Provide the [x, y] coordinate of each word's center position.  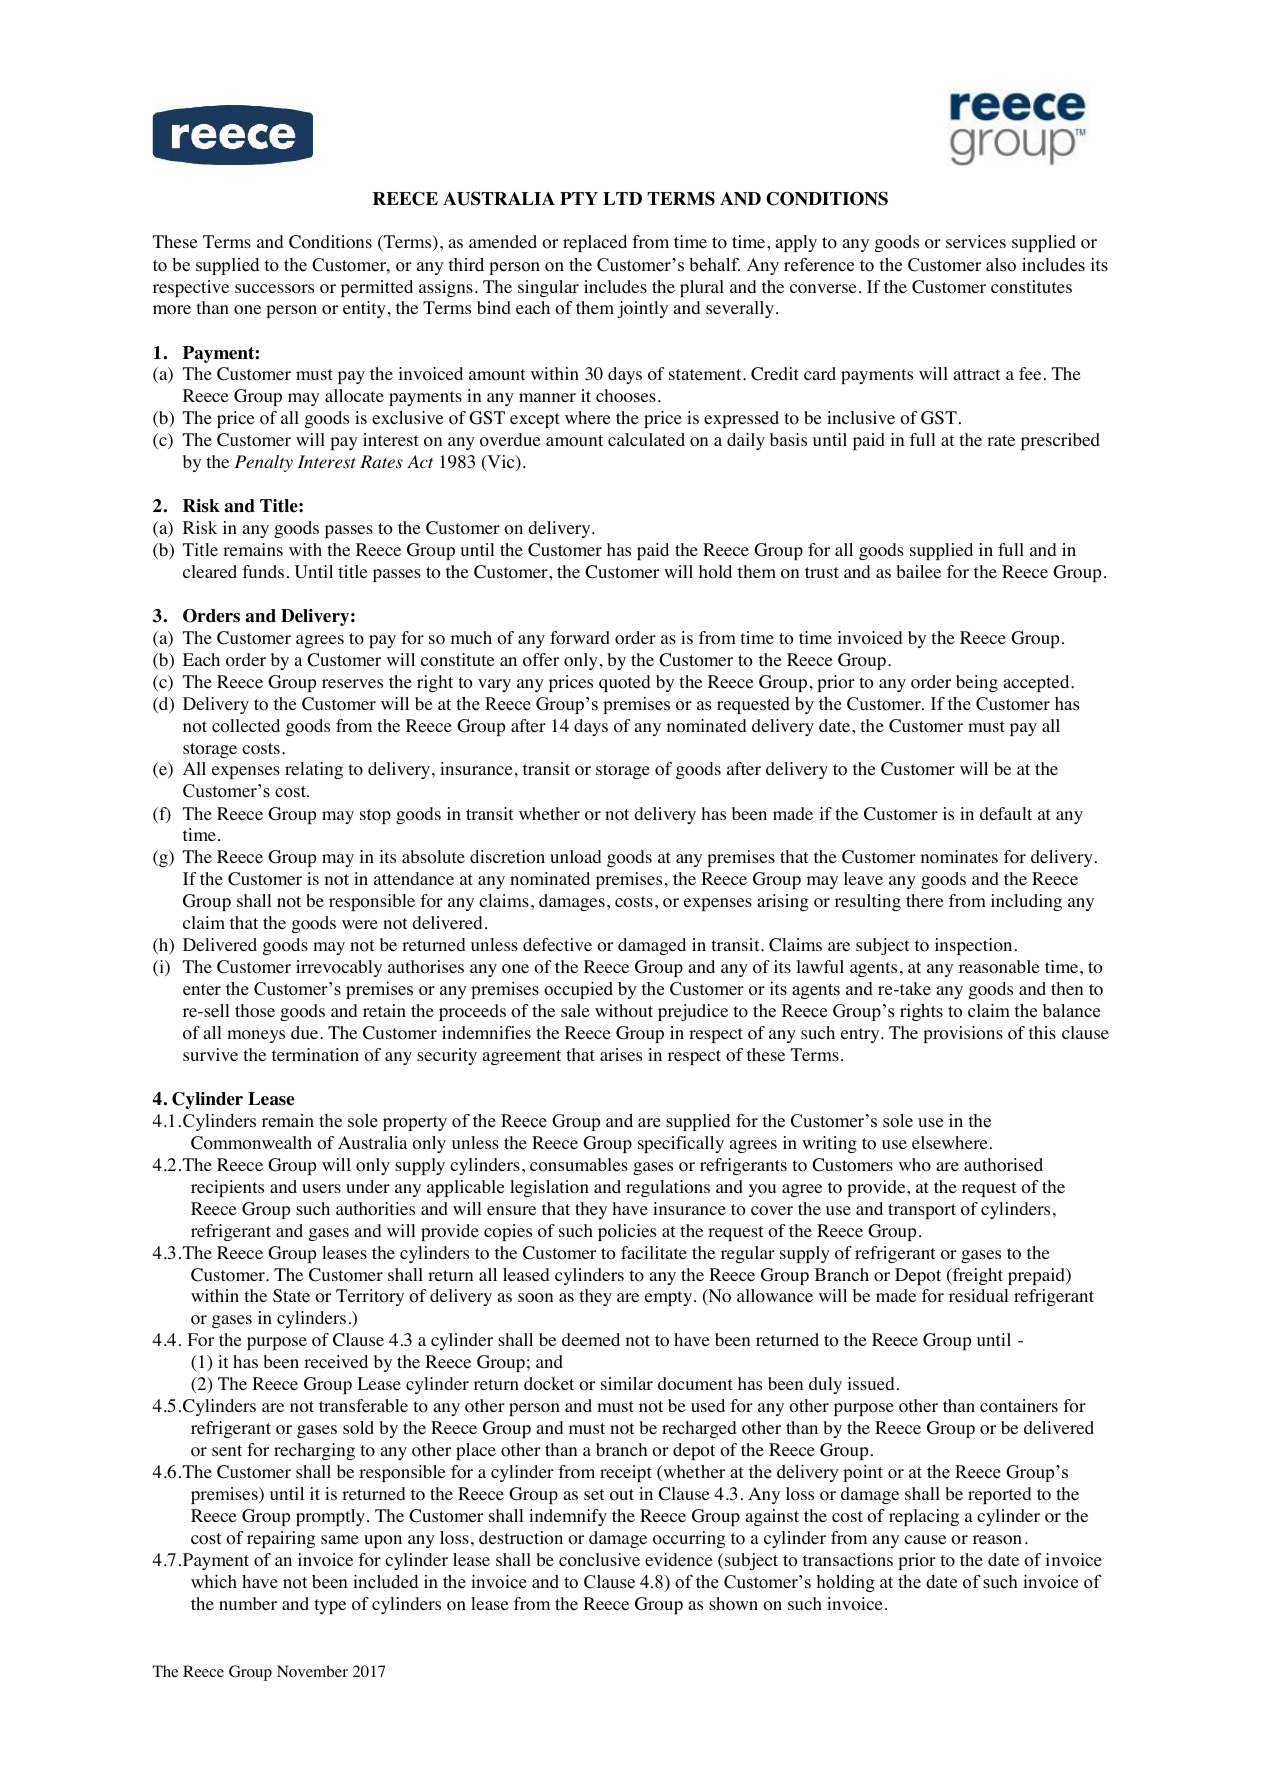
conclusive [599, 1560]
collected [246, 726]
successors [274, 289]
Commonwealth [251, 1143]
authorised [1003, 1165]
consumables [579, 1165]
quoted [624, 683]
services [976, 241]
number [248, 1603]
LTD [622, 198]
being [977, 683]
